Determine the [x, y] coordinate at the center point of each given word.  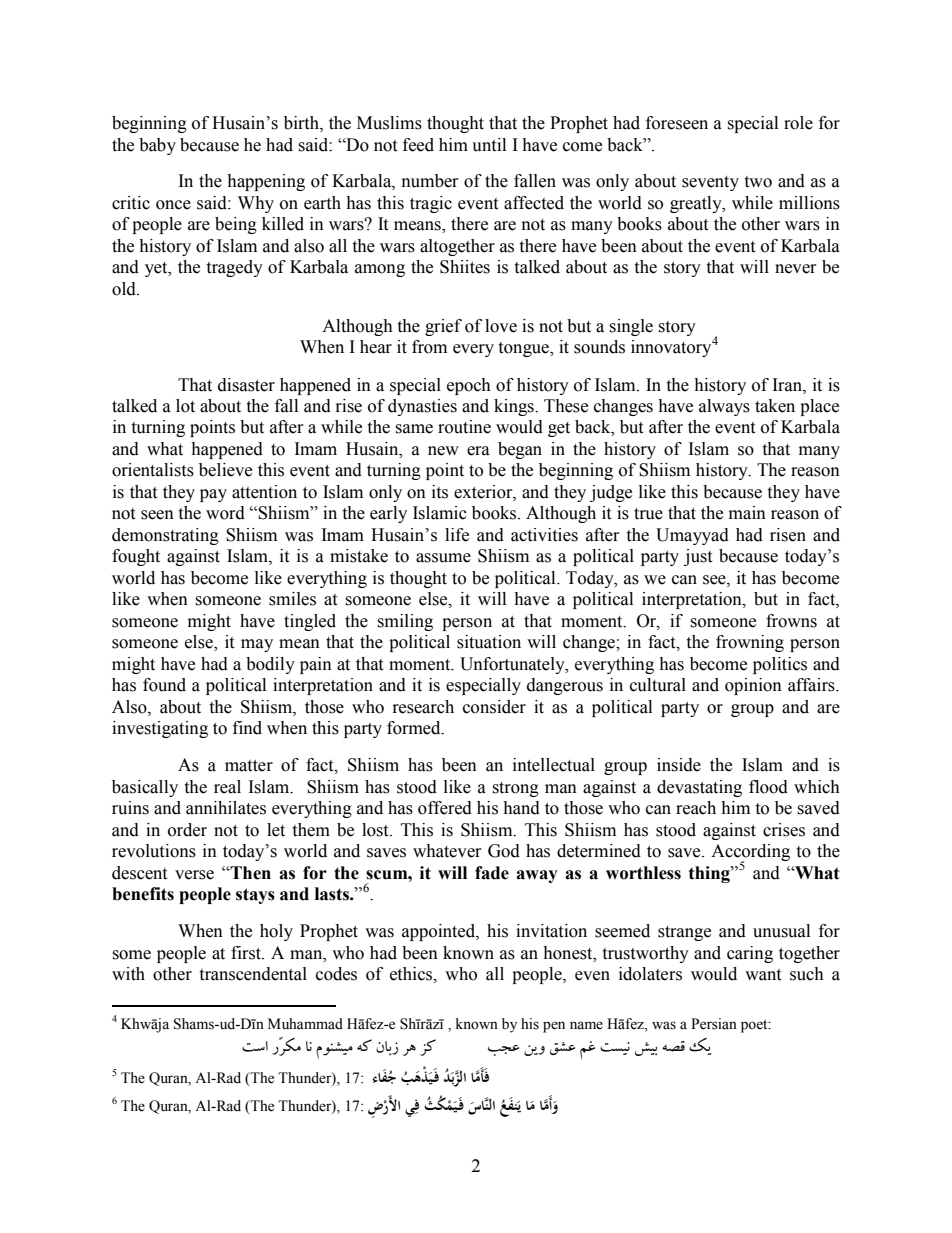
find [247, 728]
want [763, 975]
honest [569, 953]
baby [157, 146]
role [798, 123]
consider [494, 707]
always [724, 407]
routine [464, 427]
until [489, 145]
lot [185, 406]
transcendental [253, 974]
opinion [753, 686]
